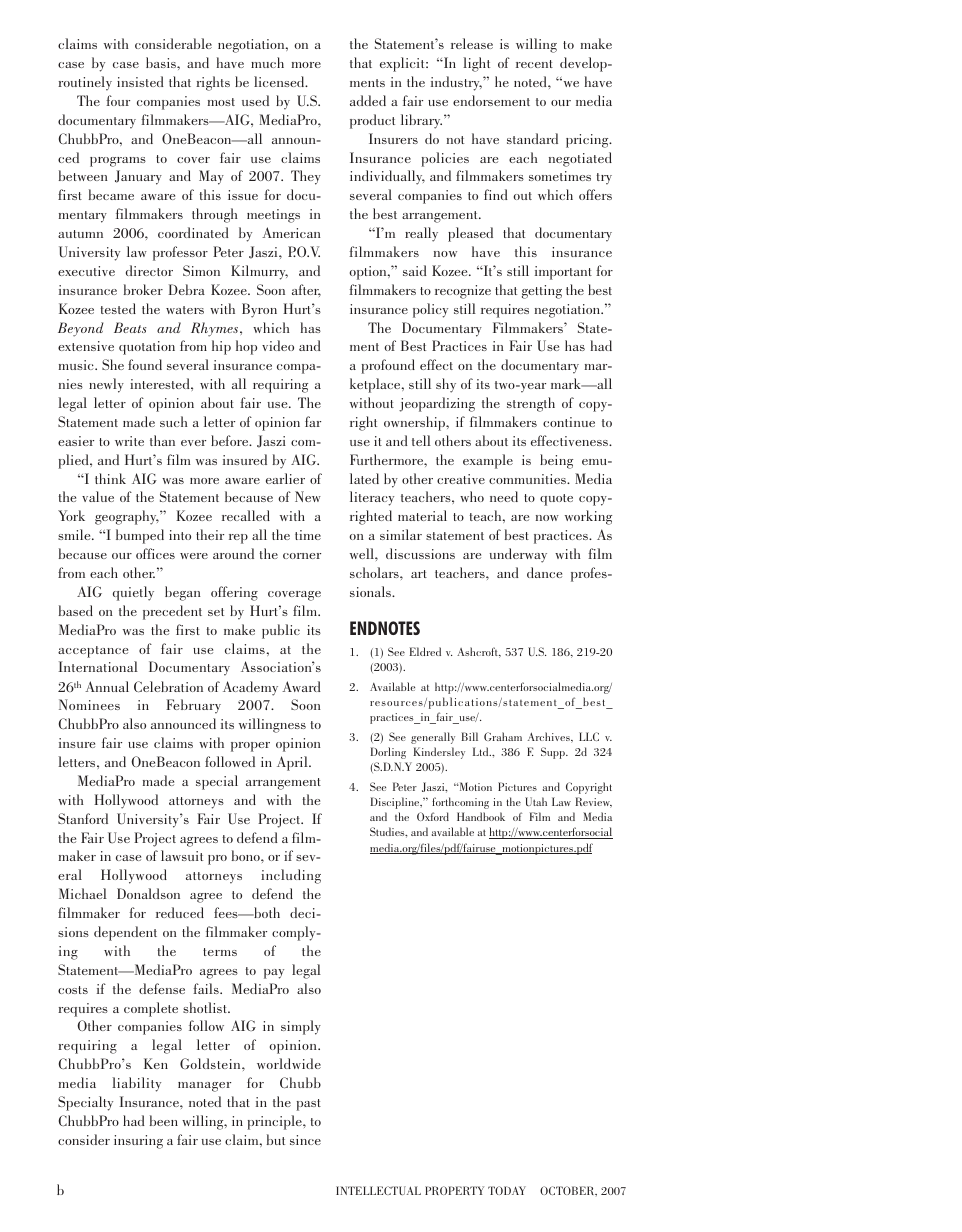 Image resolution: width=962 pixels, height=1232 pixels. Describe the element at coordinates (368, 100) in the document. I see `added` at that location.
